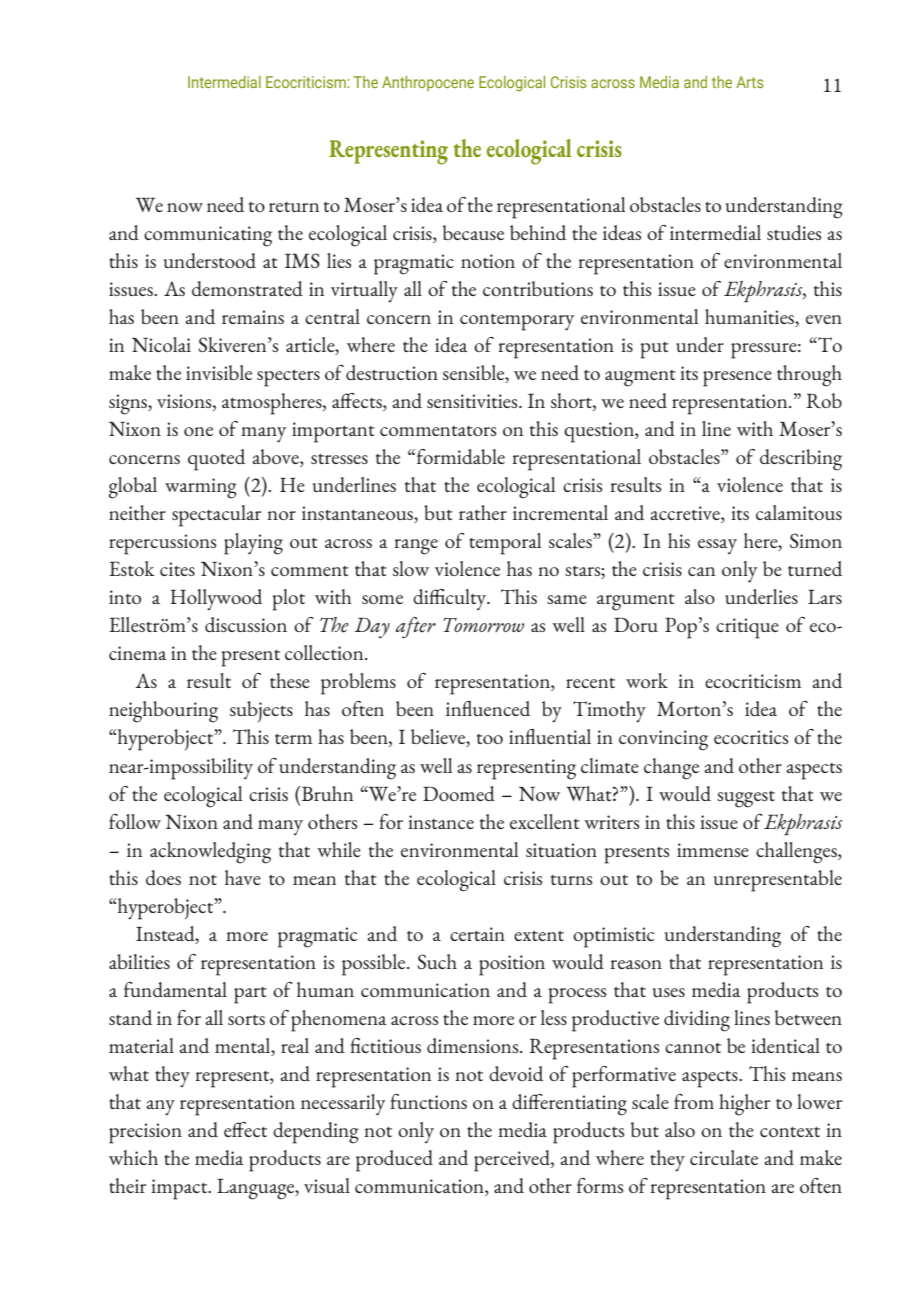 The height and width of the document is (1305, 924). I want to click on formidable, so click(459, 456).
